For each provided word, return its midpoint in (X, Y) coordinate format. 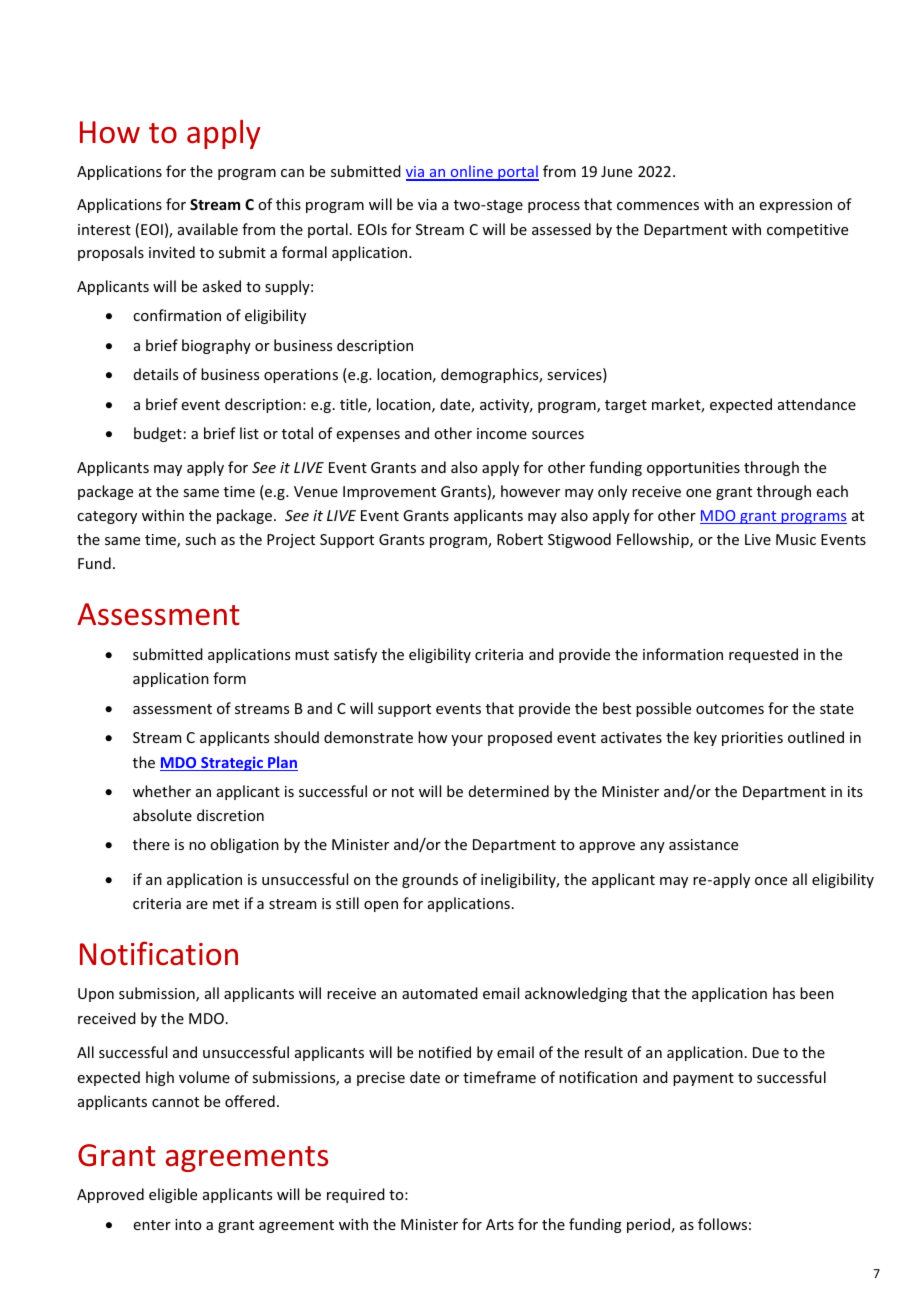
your (467, 740)
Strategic (232, 764)
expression (796, 206)
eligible (173, 1195)
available (208, 229)
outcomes (730, 709)
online (471, 172)
